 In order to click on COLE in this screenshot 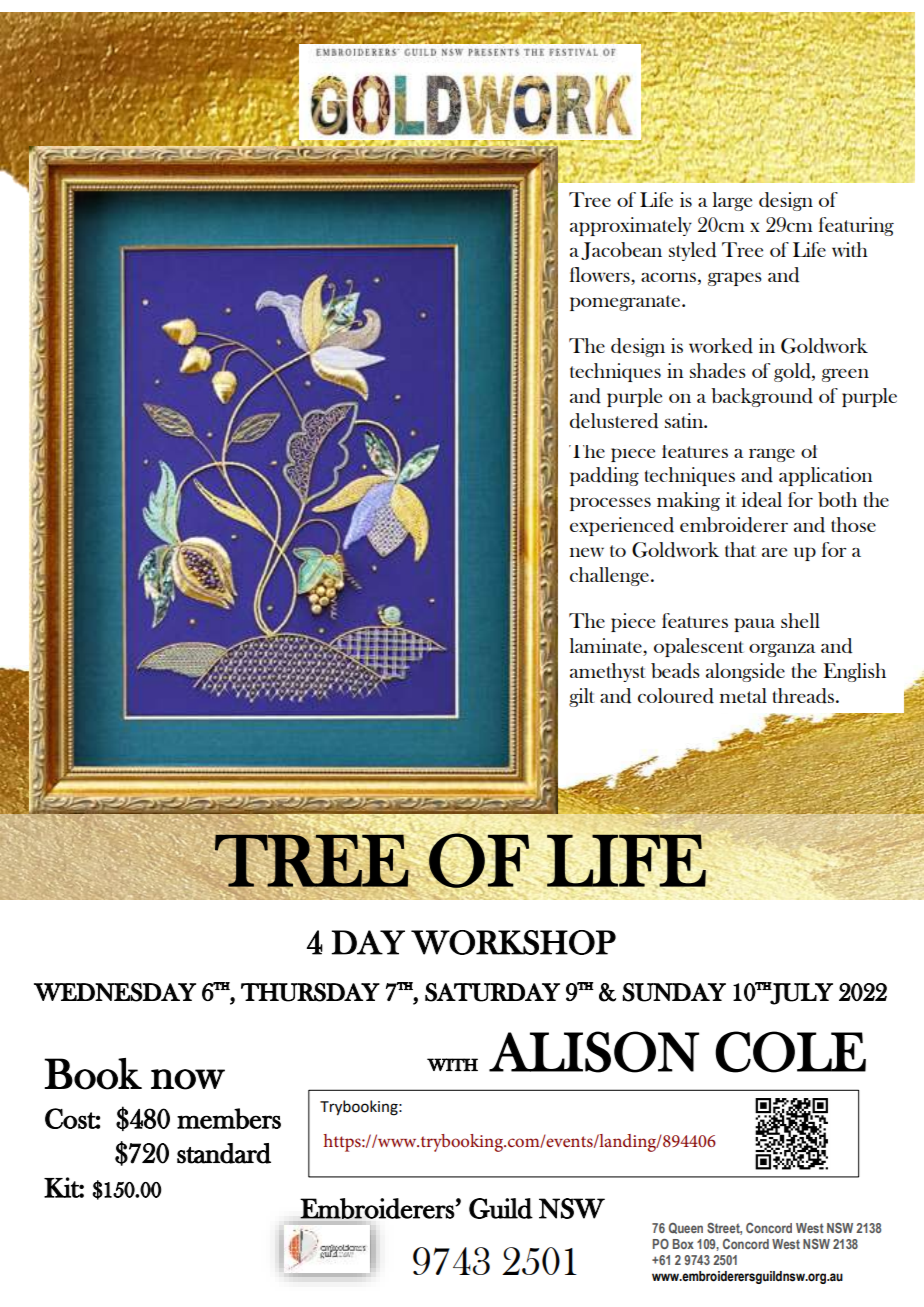, I will do `click(790, 1052)`.
